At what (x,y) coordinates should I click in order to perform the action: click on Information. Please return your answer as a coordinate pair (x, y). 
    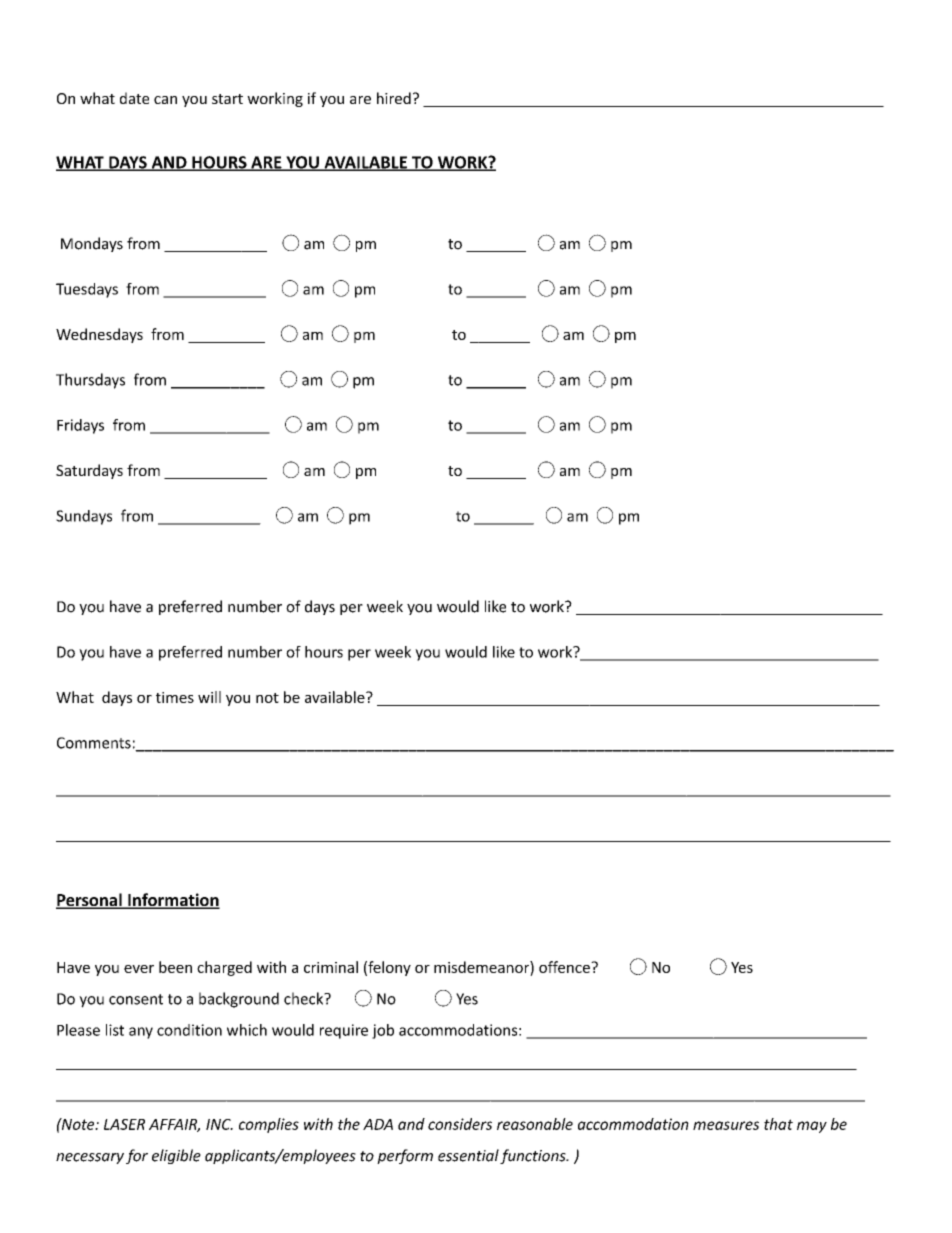
    Looking at the image, I should click on (173, 901).
